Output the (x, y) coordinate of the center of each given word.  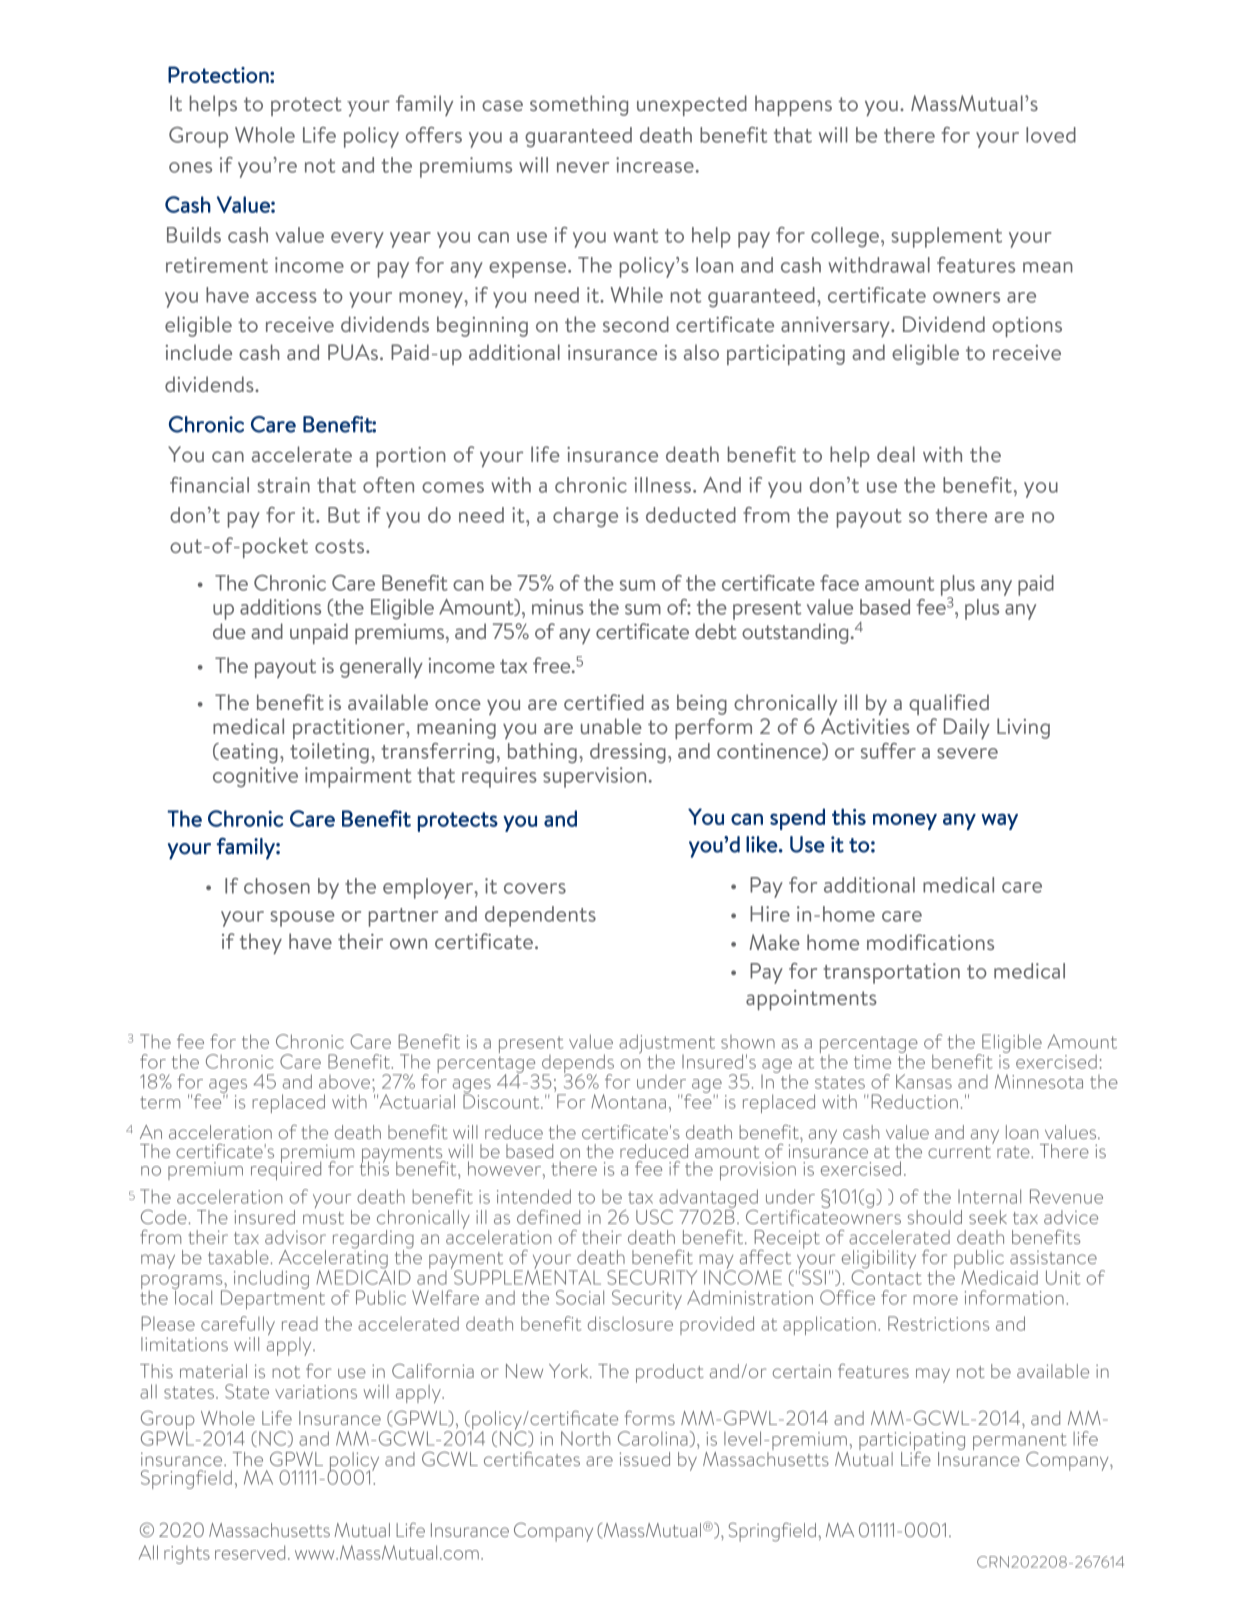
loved (1051, 135)
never (583, 167)
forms (650, 1418)
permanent (1020, 1443)
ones (190, 167)
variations (316, 1392)
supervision (594, 777)
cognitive (255, 777)
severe (967, 753)
